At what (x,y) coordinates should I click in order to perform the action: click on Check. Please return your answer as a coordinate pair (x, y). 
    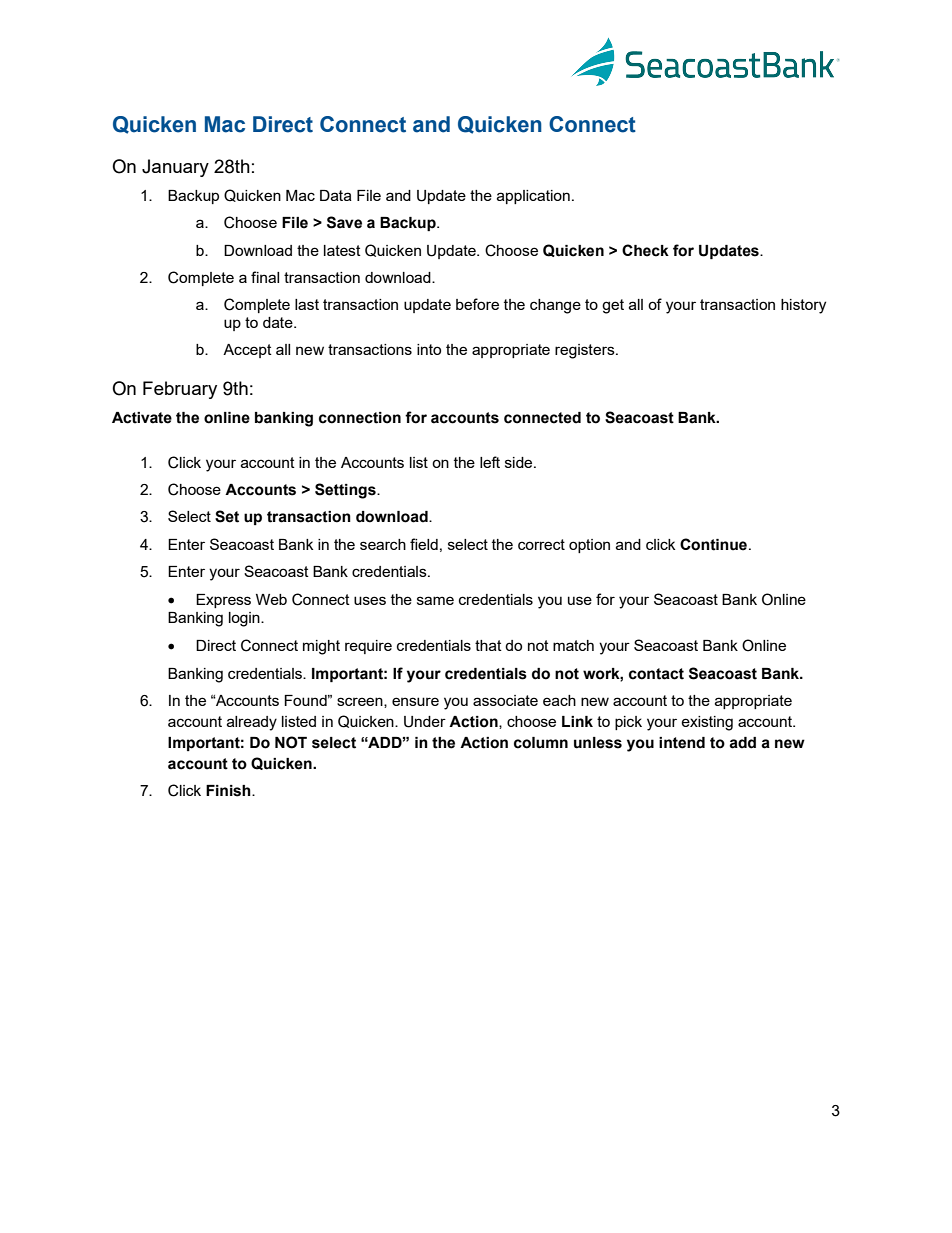
    Looking at the image, I should click on (645, 250).
